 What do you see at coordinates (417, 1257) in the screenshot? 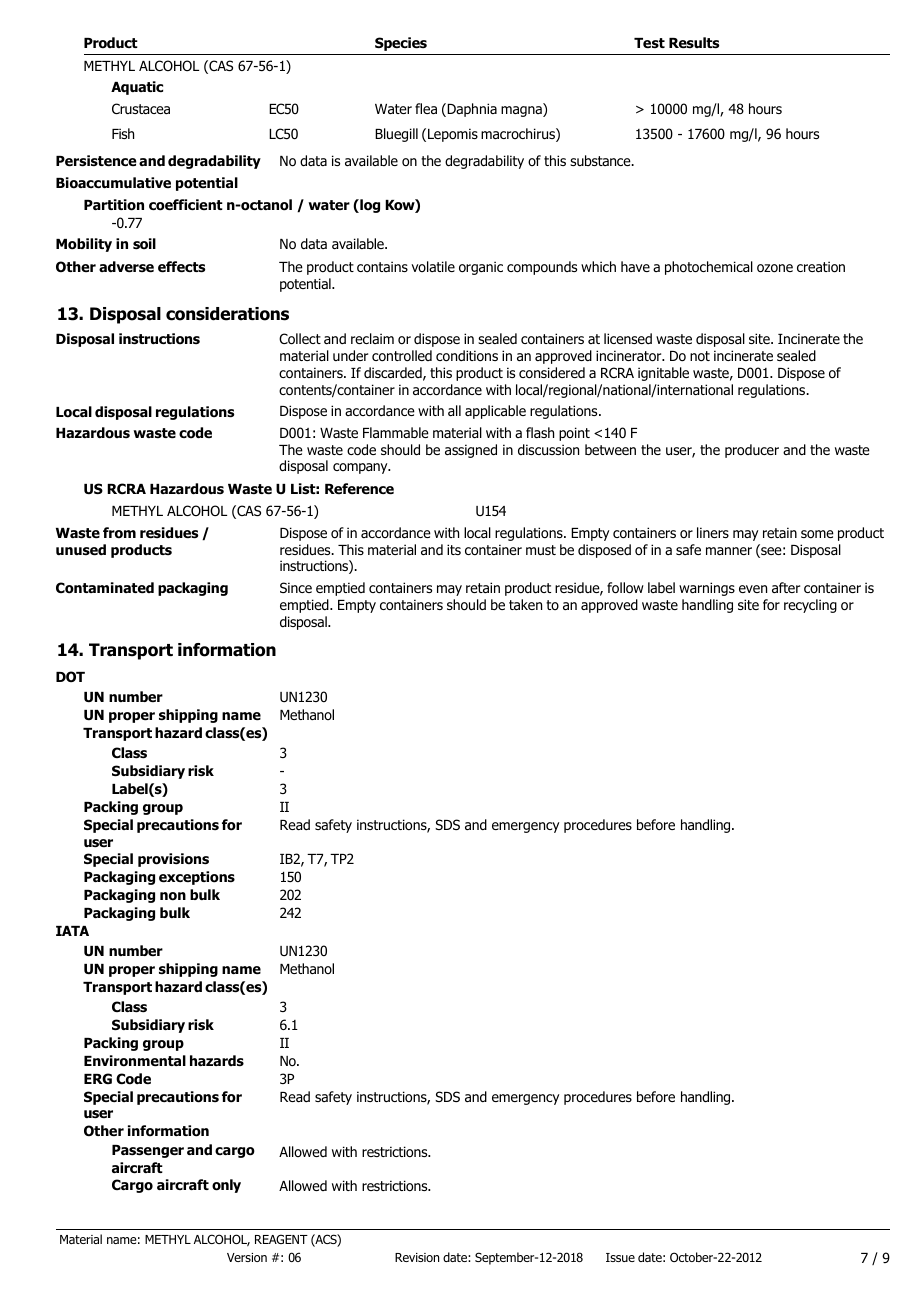
I see `Revision` at bounding box center [417, 1257].
